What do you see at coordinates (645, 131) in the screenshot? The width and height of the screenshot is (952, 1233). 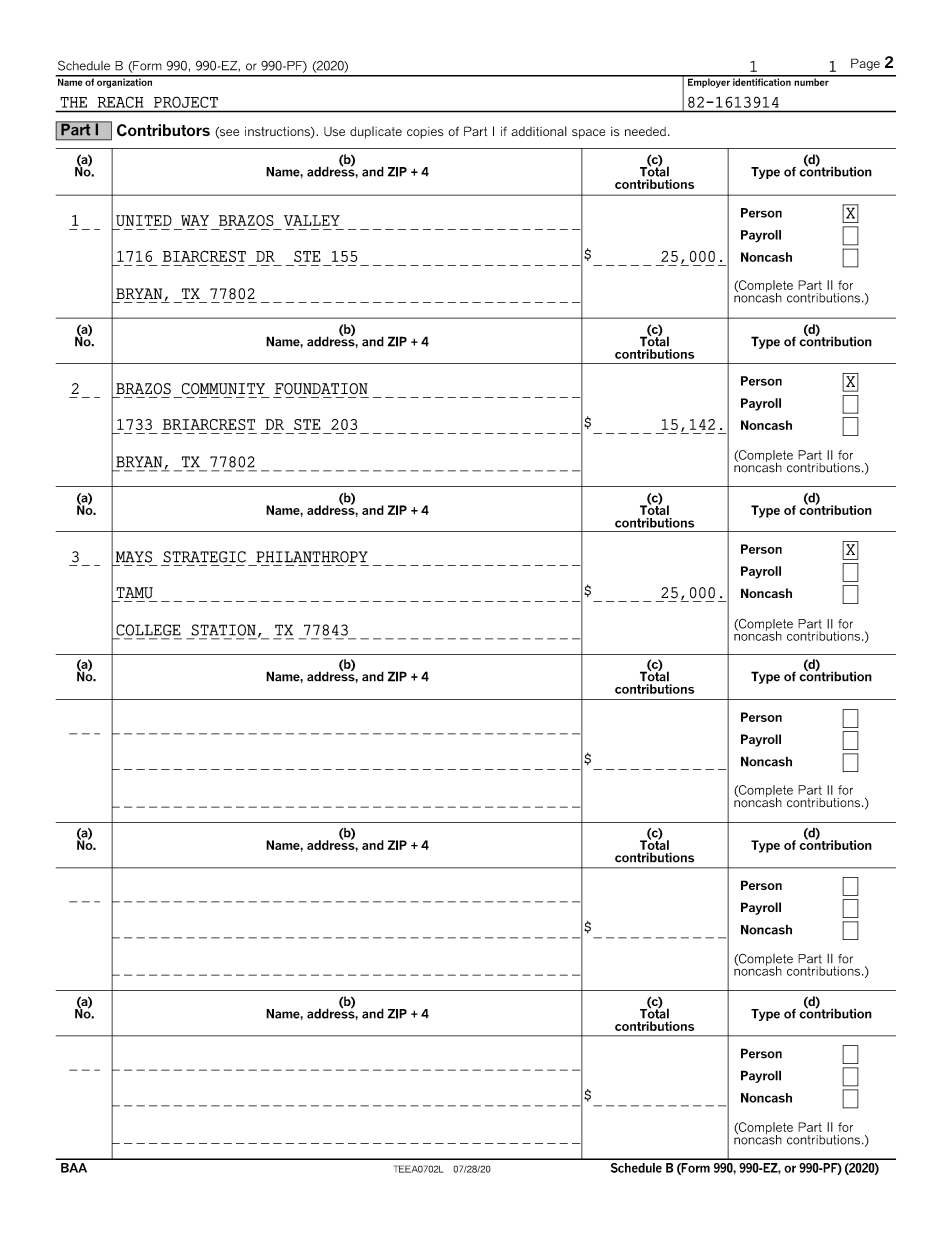 I see `needed` at bounding box center [645, 131].
